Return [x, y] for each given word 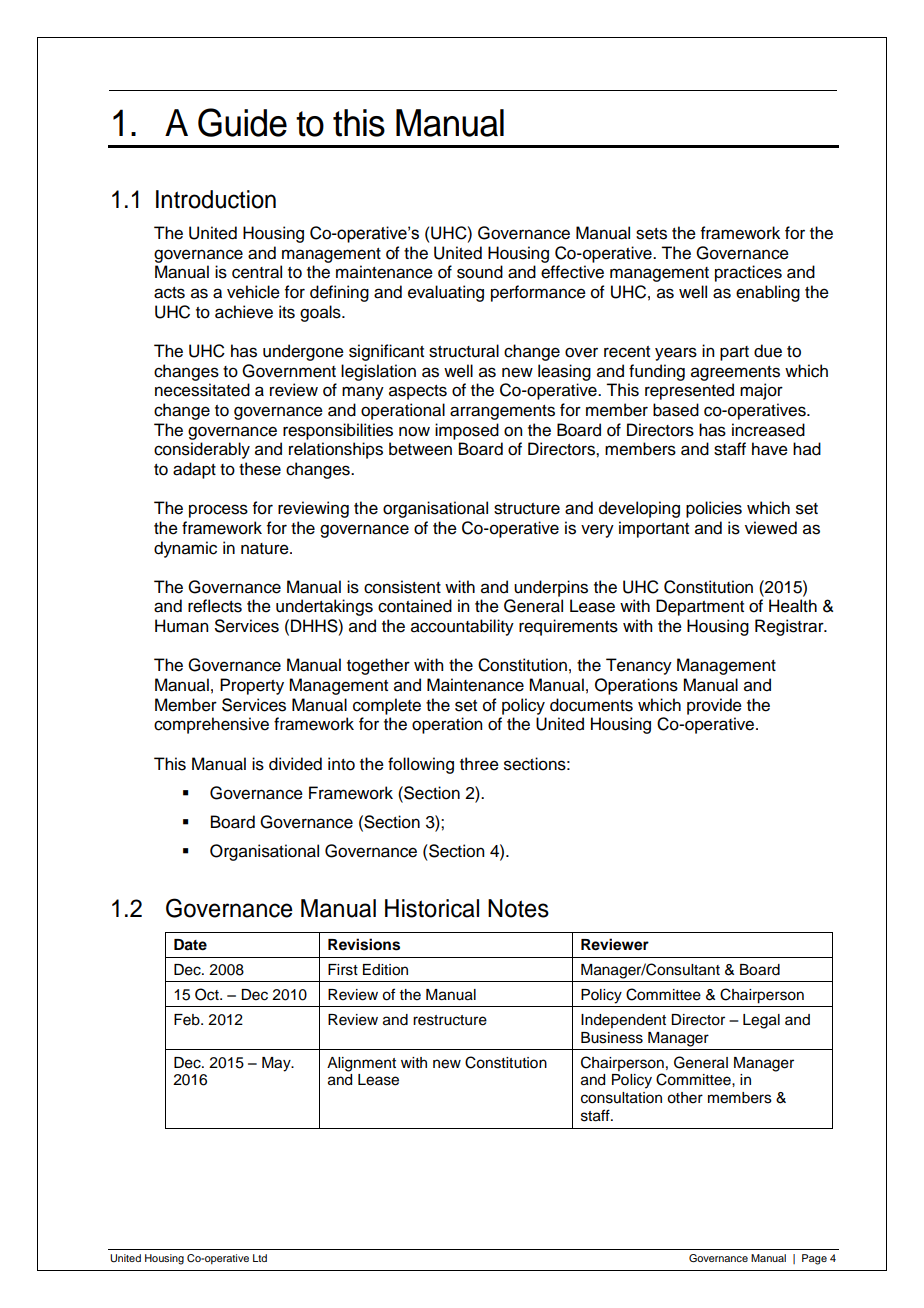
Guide [242, 122]
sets [651, 234]
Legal [761, 1021]
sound [480, 272]
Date [190, 945]
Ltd [260, 1258]
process [218, 511]
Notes [518, 908]
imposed [467, 431]
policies [714, 509]
